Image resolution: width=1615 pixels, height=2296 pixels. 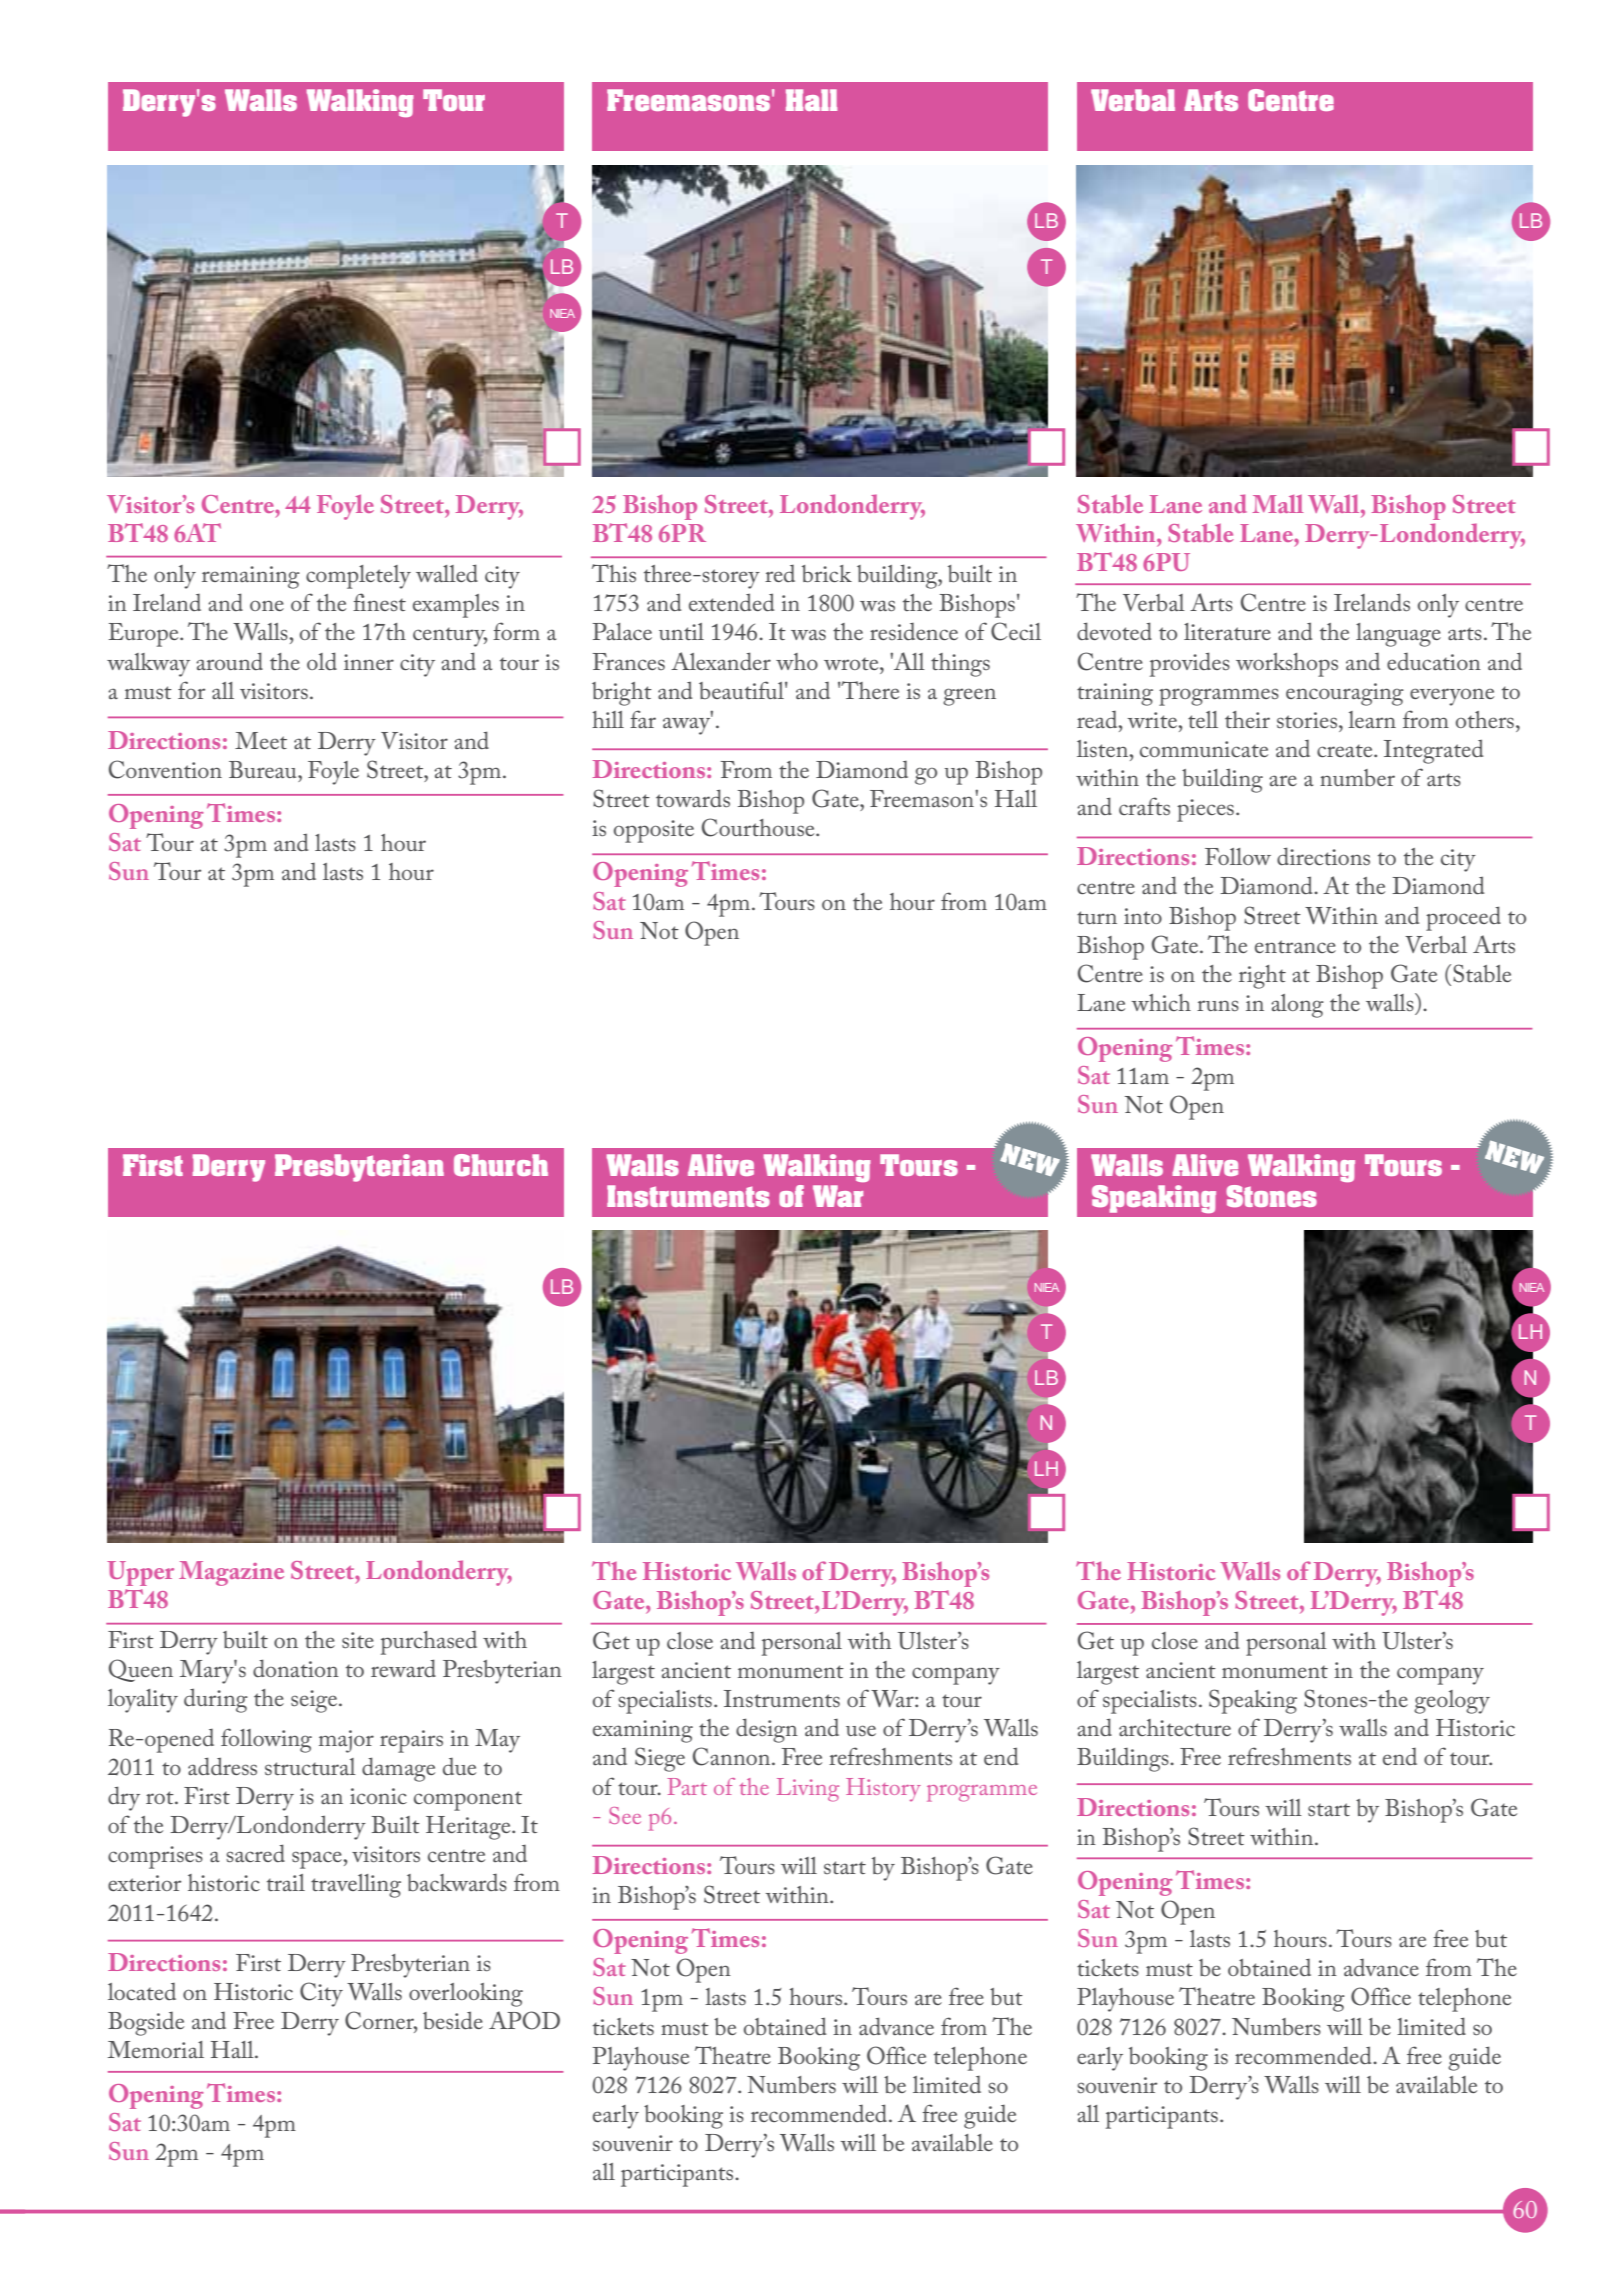 What do you see at coordinates (767, 1730) in the screenshot?
I see `design` at bounding box center [767, 1730].
